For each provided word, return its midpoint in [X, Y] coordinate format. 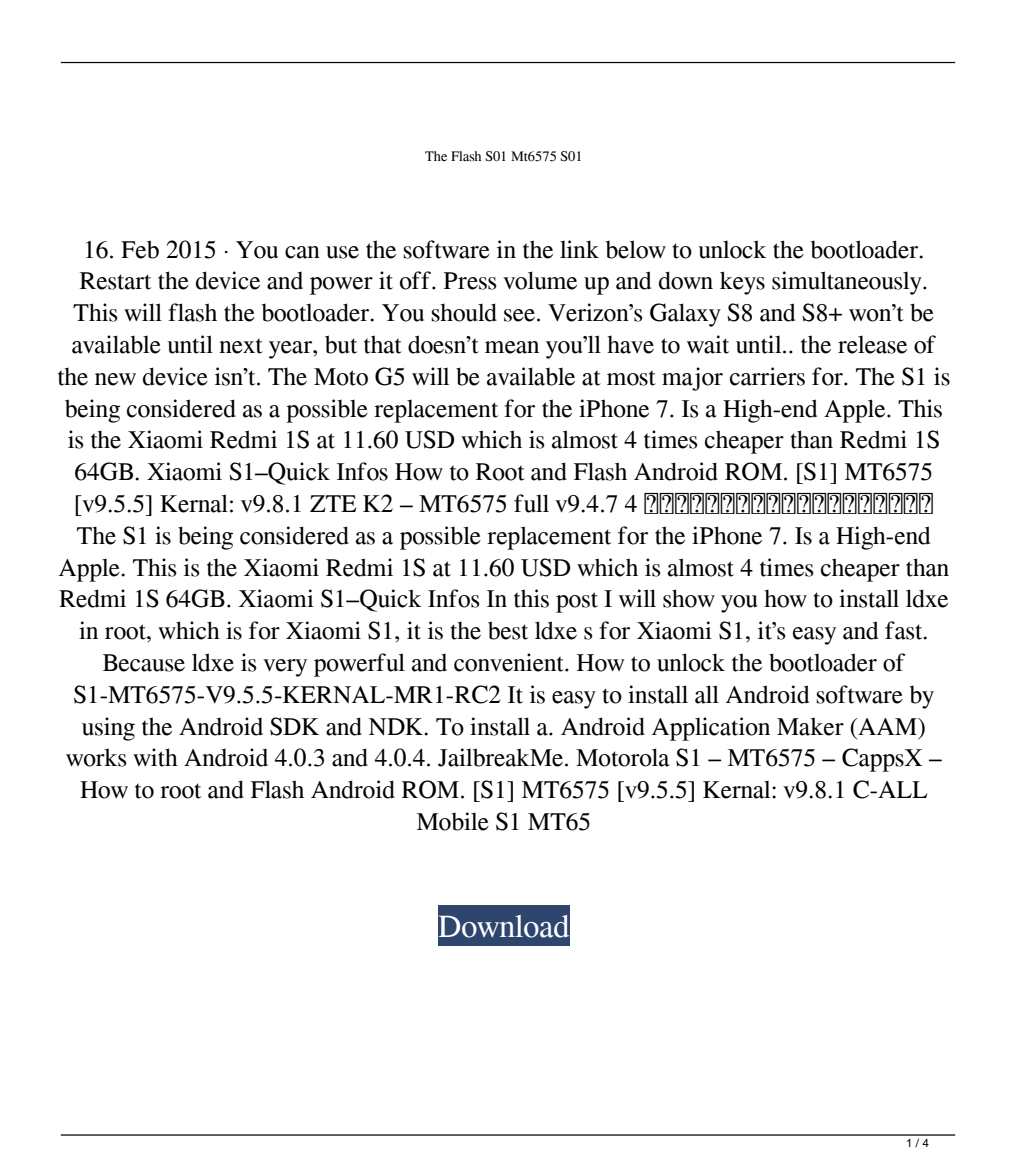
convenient [510, 662]
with [155, 757]
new [115, 379]
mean [512, 347]
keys [742, 283]
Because [144, 663]
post [577, 602]
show [689, 598]
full [531, 503]
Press [470, 281]
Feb [140, 249]
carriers [767, 376]
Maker [810, 726]
